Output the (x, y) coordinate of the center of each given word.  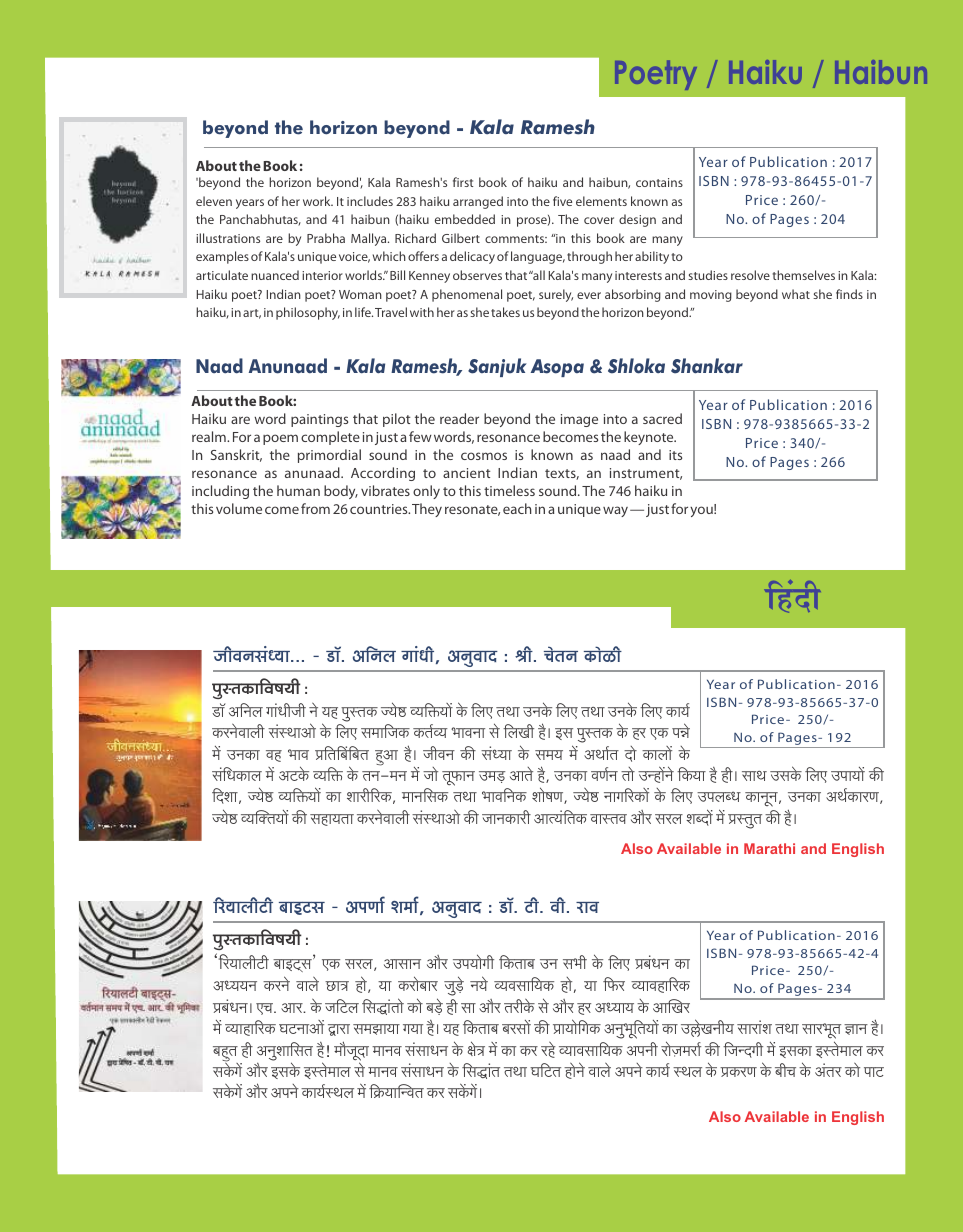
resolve (750, 275)
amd (587, 907)
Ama (293, 1008)
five (562, 201)
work (318, 201)
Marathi (769, 848)
